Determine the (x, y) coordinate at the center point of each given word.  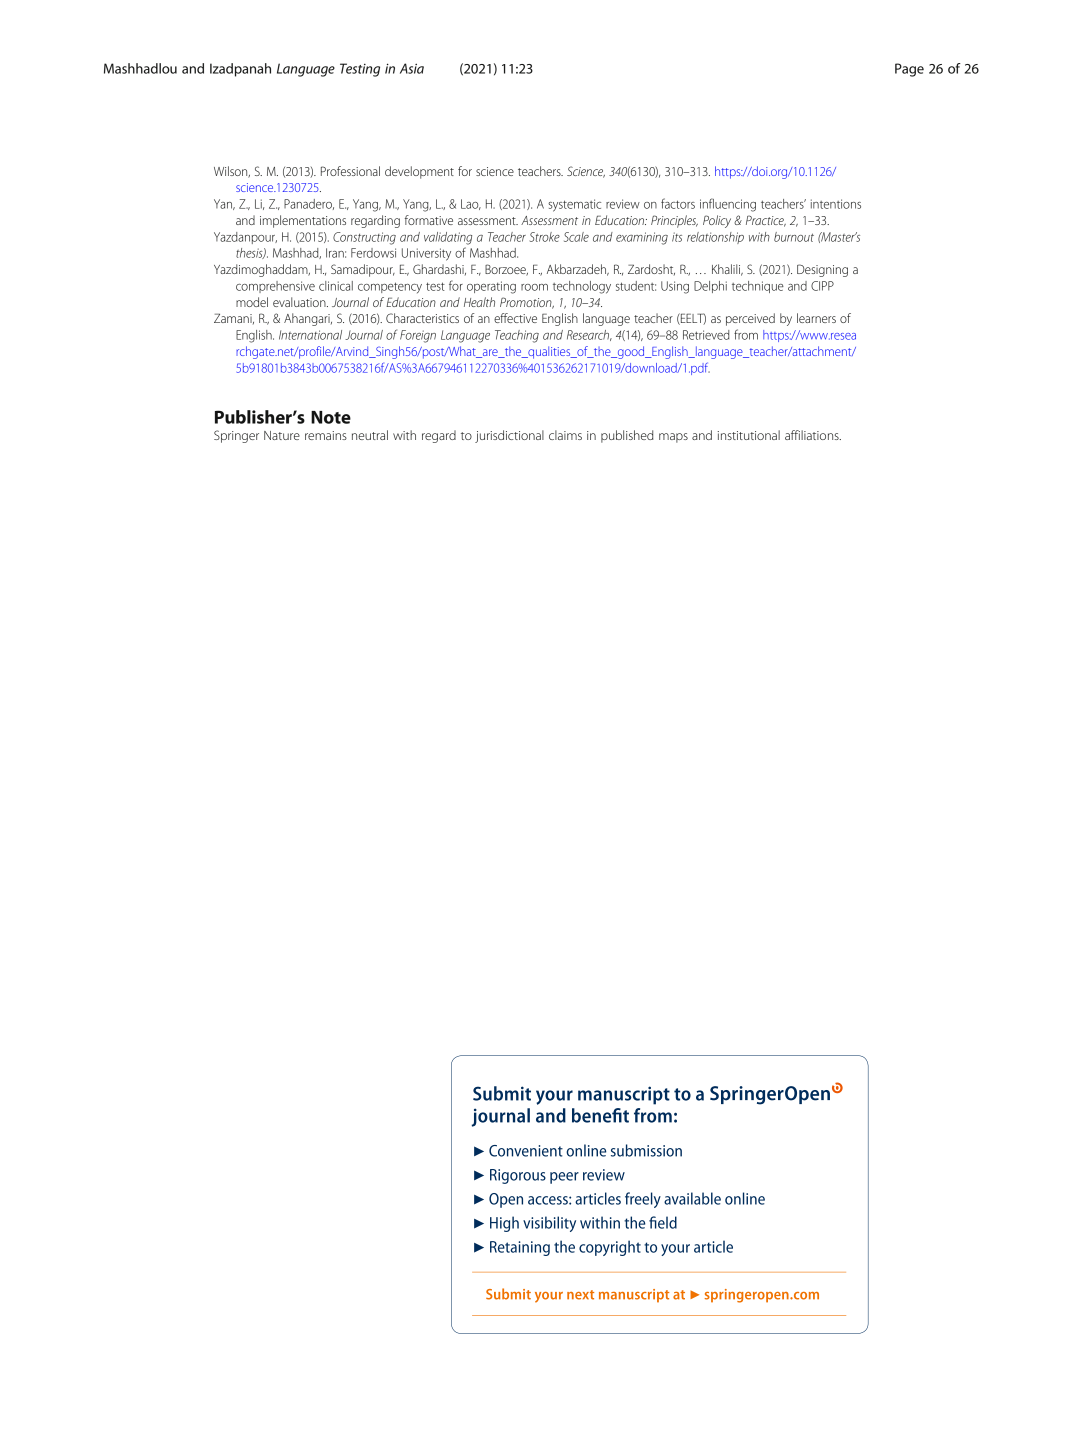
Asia (412, 68)
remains (326, 435)
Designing (822, 270)
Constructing (364, 238)
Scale (576, 237)
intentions (836, 204)
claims (565, 435)
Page (909, 70)
